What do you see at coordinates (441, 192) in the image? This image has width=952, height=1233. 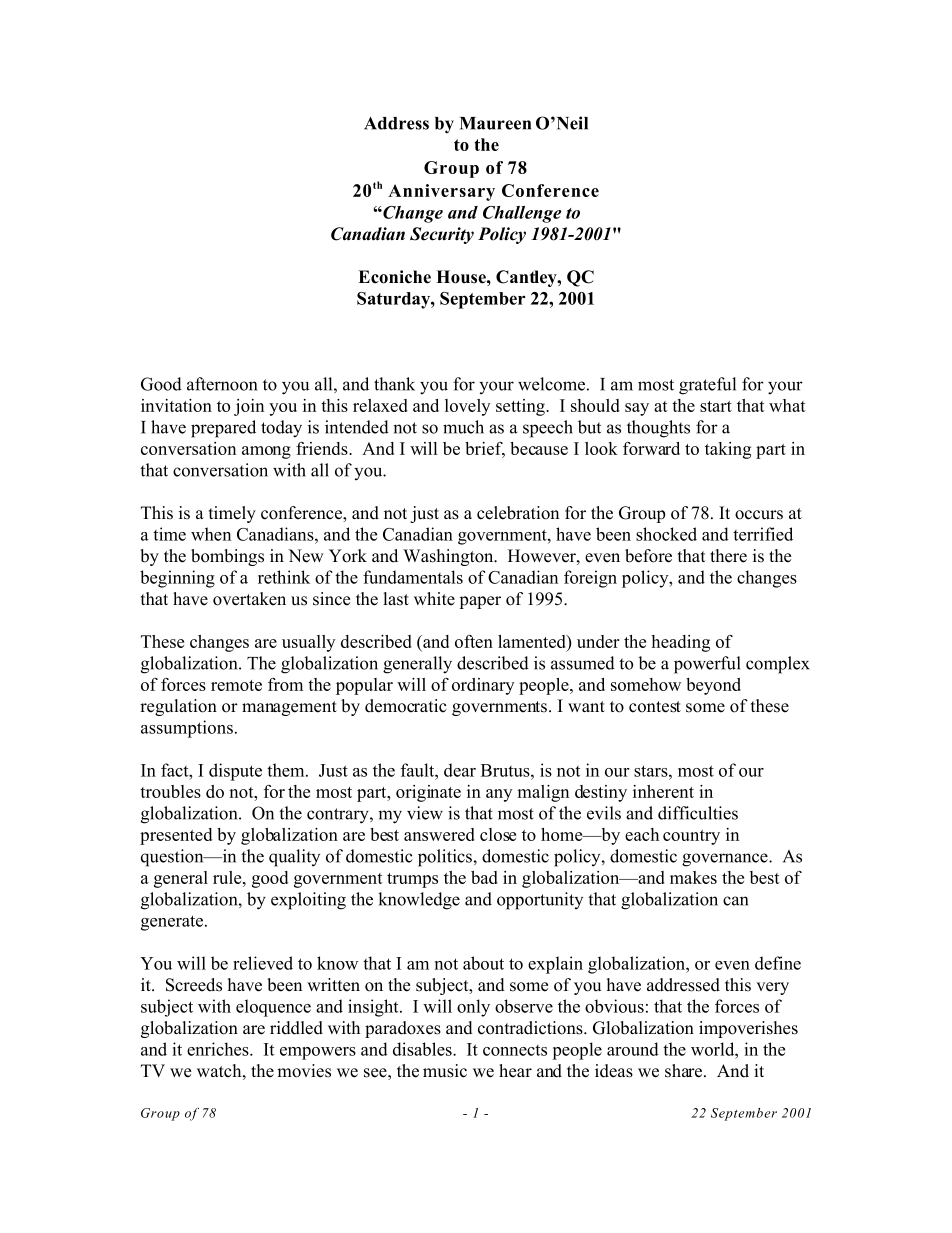 I see `Anniversary` at bounding box center [441, 192].
